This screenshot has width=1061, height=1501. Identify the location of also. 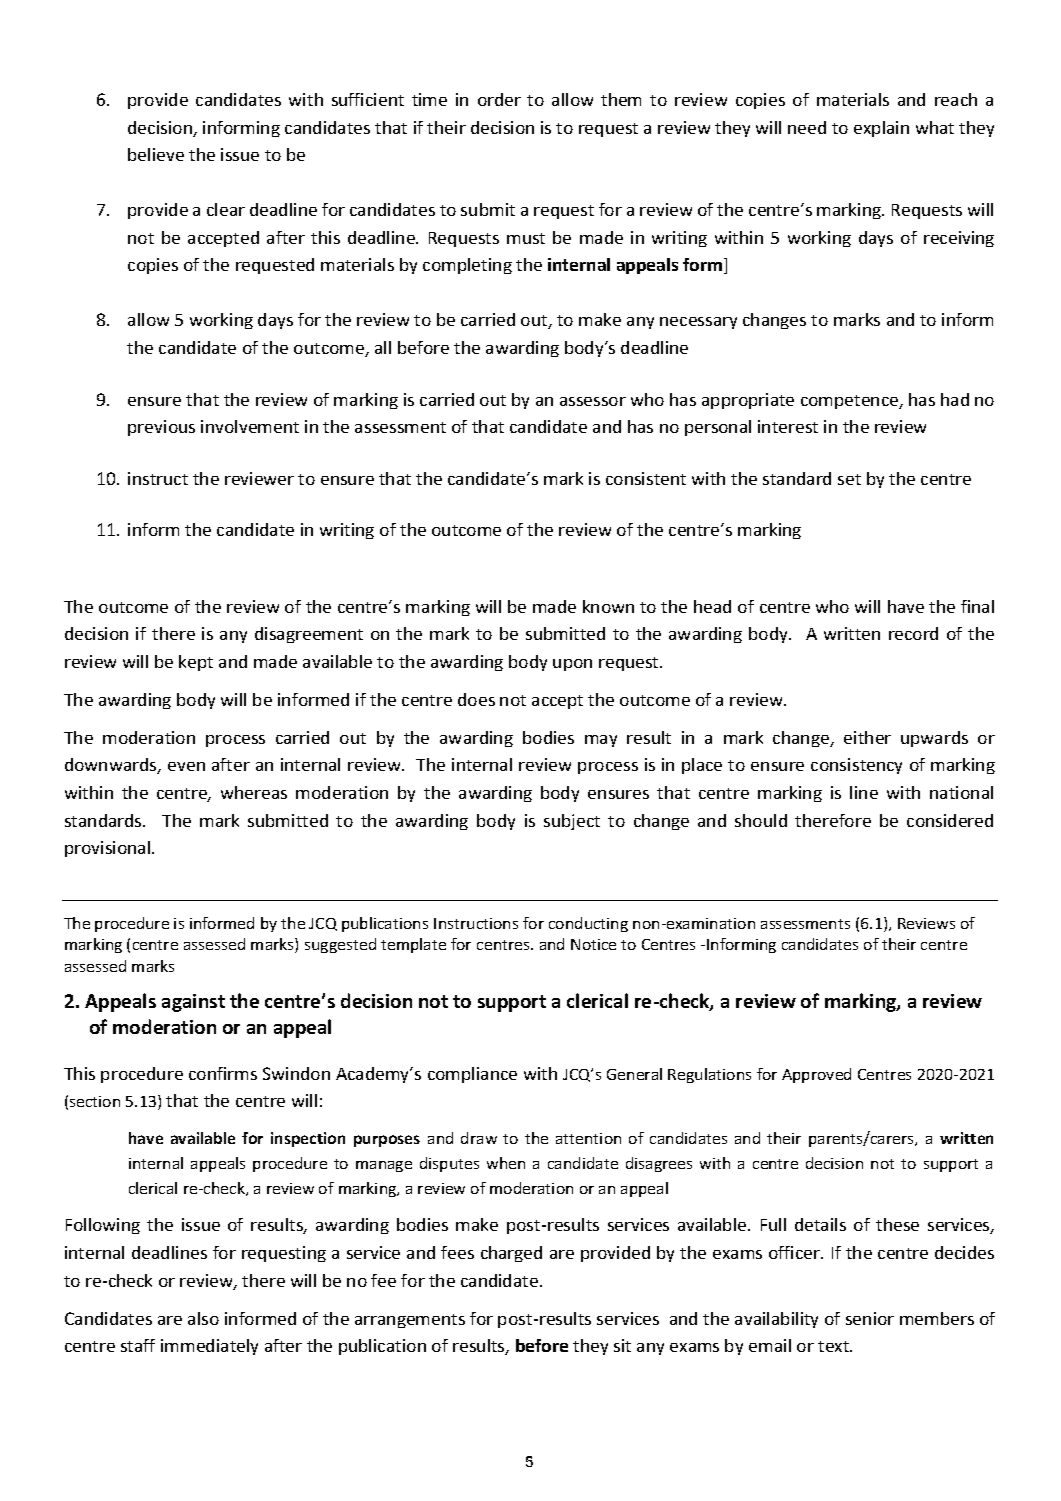
(203, 1318).
